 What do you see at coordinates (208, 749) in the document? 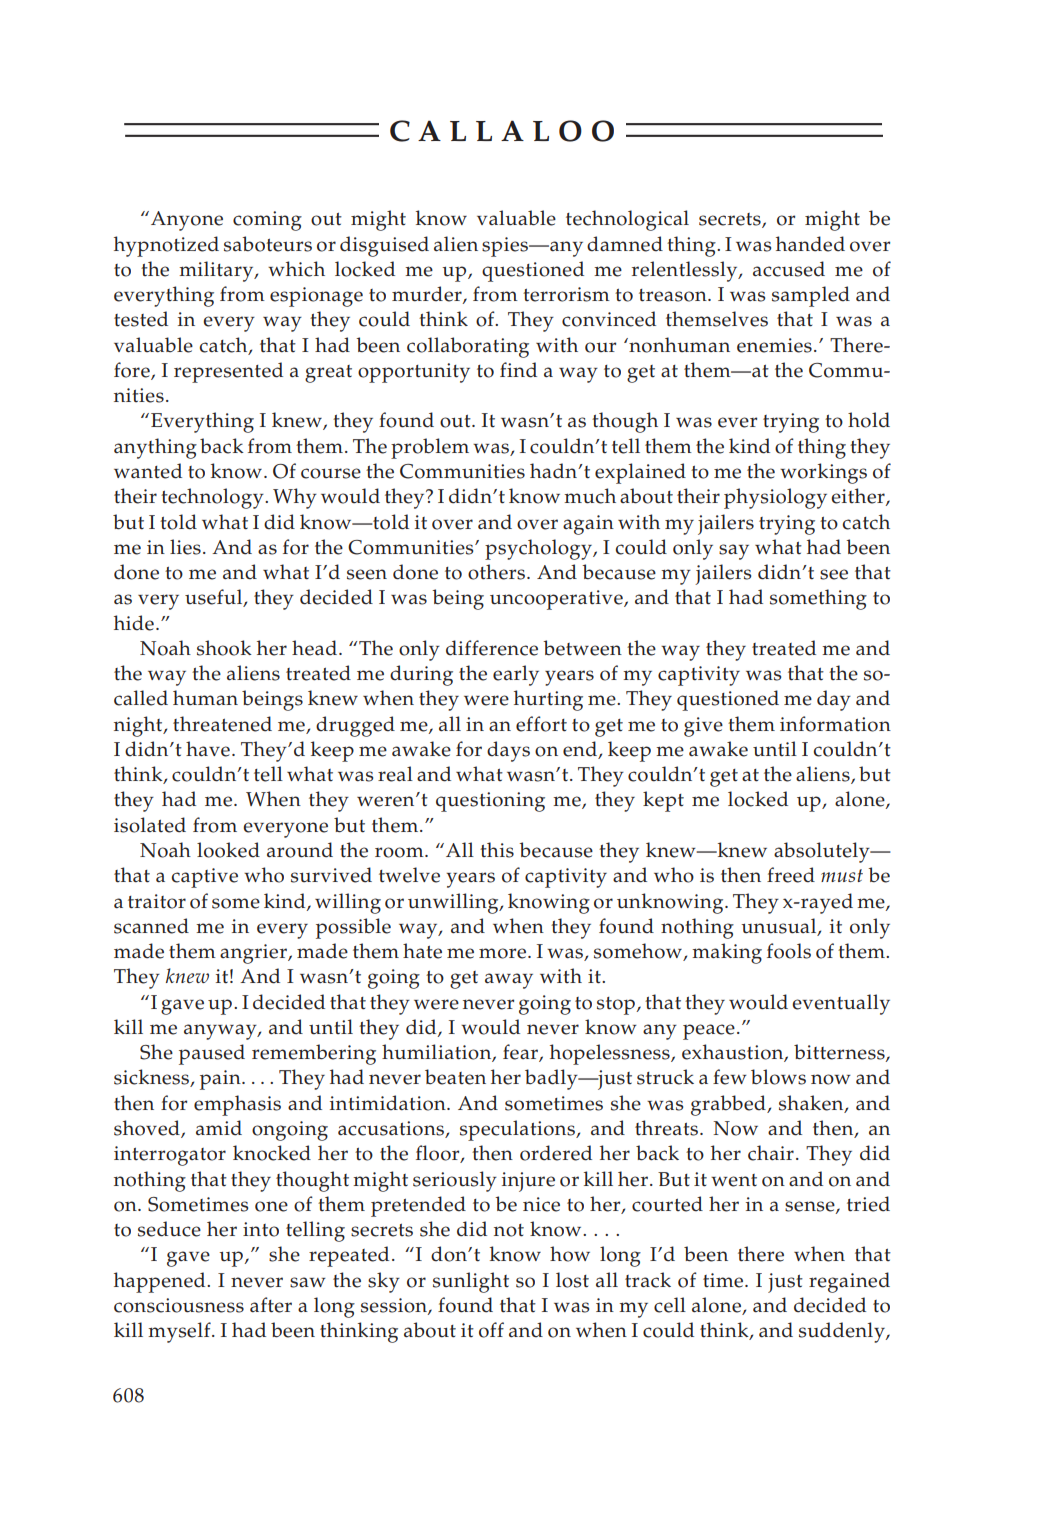
I see `have` at bounding box center [208, 749].
